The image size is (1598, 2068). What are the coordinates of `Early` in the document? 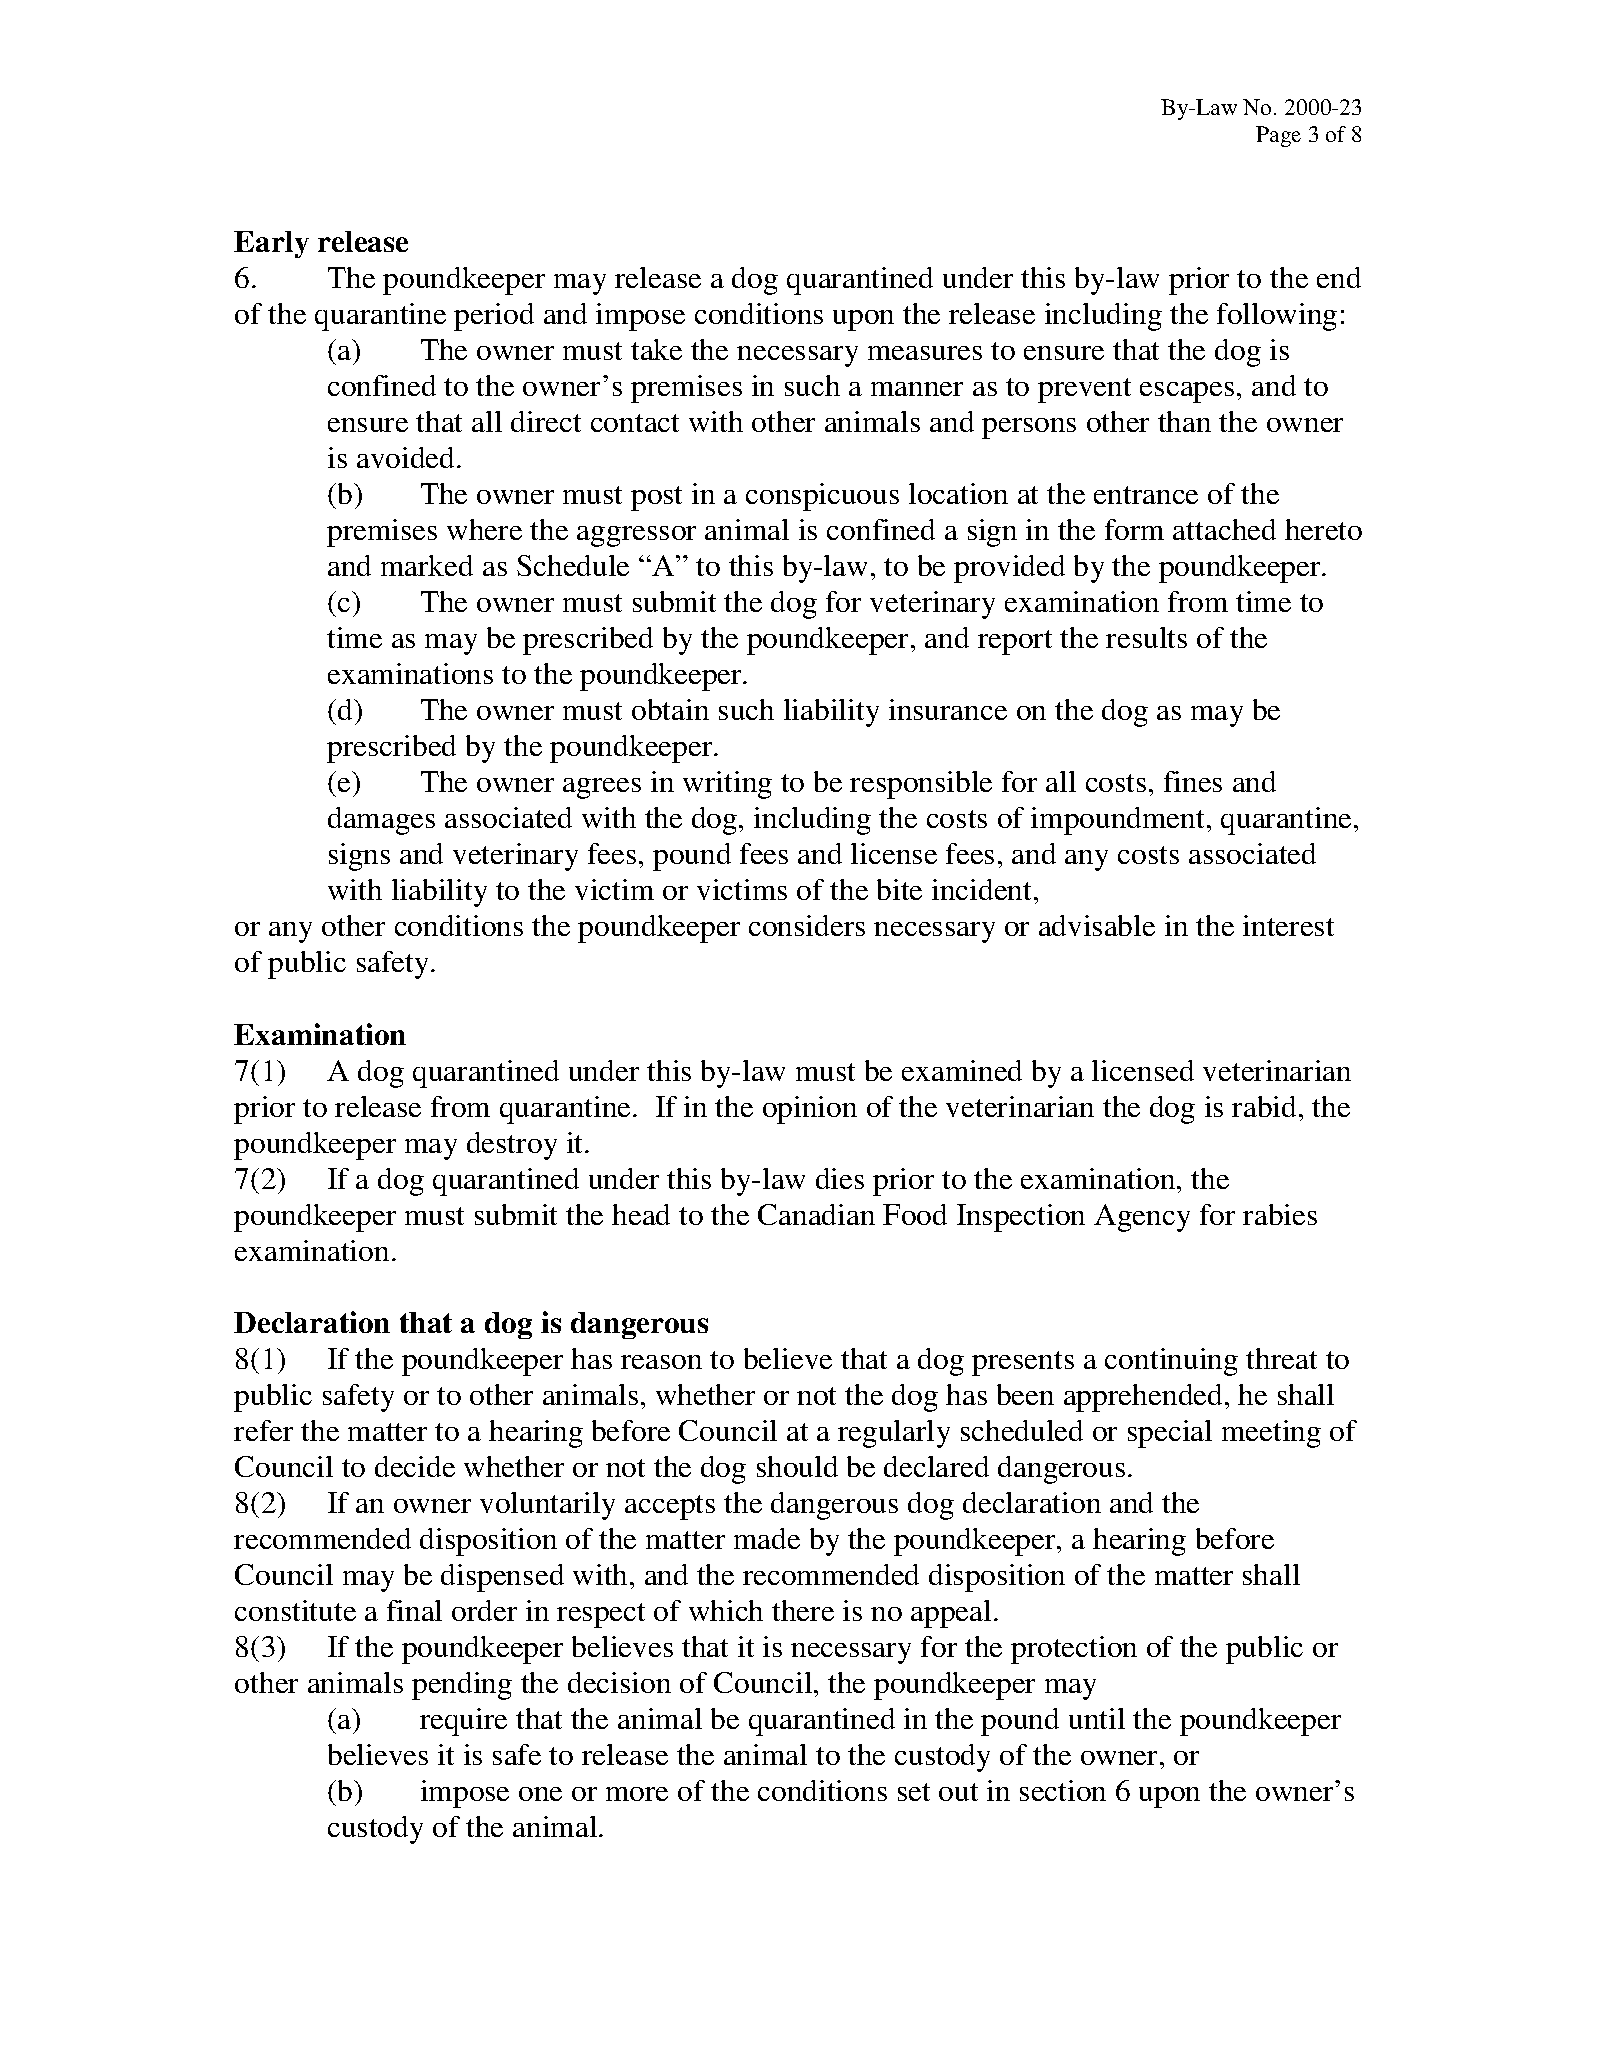 It's located at (271, 244).
